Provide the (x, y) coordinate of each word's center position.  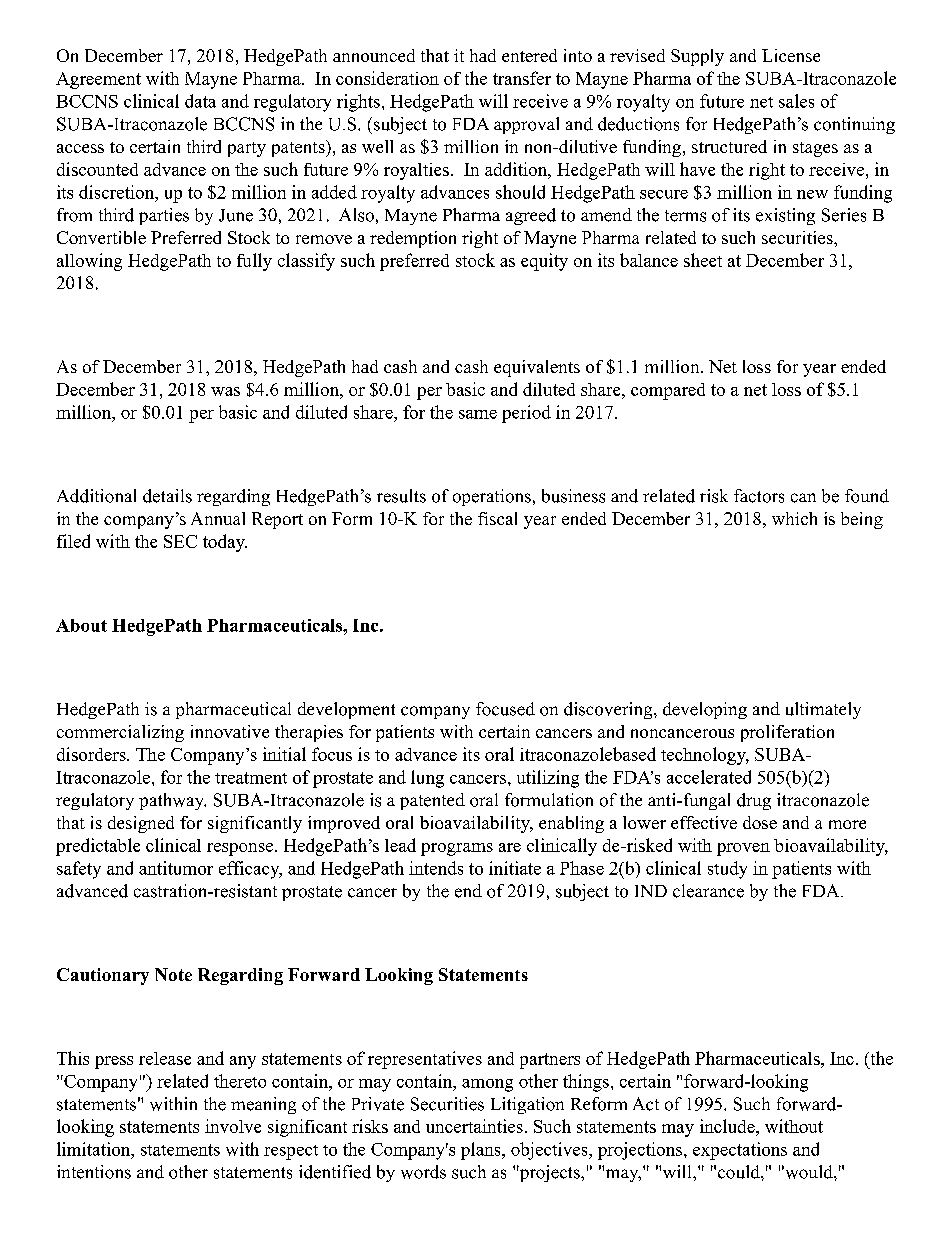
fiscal (497, 518)
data (200, 101)
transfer (522, 78)
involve (233, 1126)
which (794, 518)
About (81, 625)
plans (482, 1151)
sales (796, 101)
